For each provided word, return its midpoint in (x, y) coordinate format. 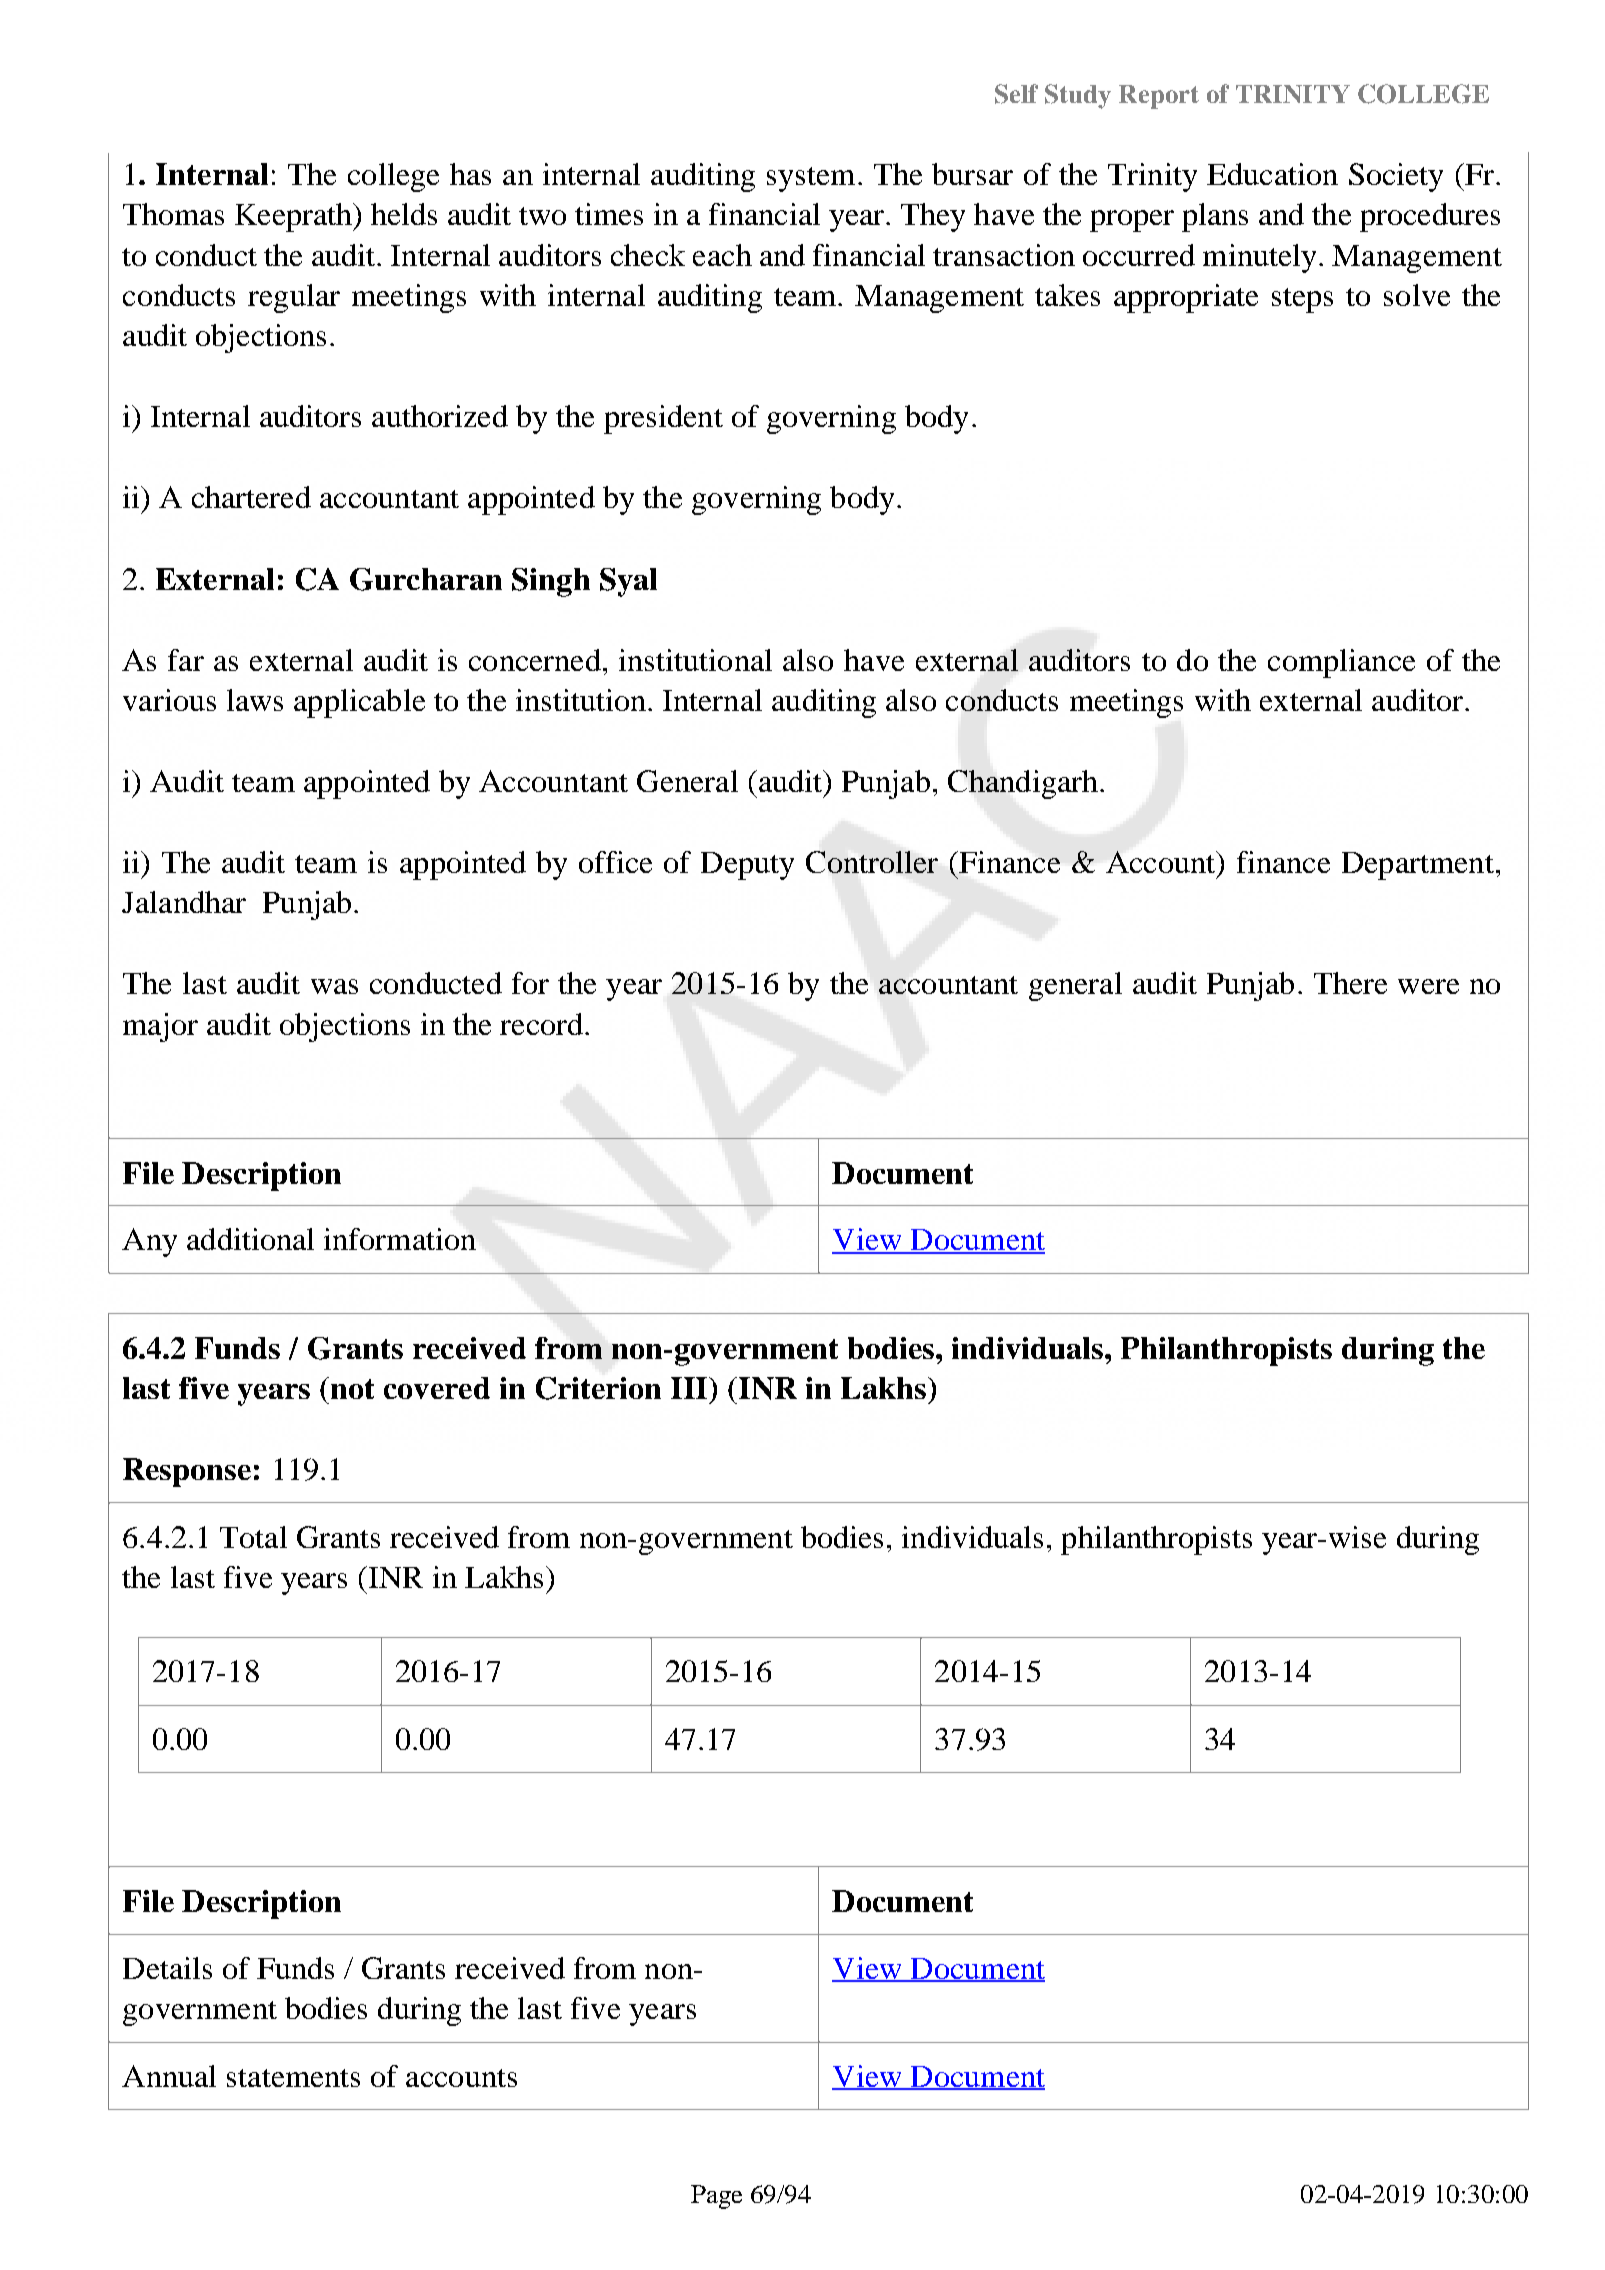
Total (253, 1537)
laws (255, 700)
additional (250, 1239)
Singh (551, 582)
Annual (169, 2076)
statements (293, 2078)
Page (716, 2197)
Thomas (173, 214)
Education (1272, 174)
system (811, 179)
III (691, 1388)
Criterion (598, 1388)
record (541, 1024)
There (1350, 983)
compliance (1341, 663)
